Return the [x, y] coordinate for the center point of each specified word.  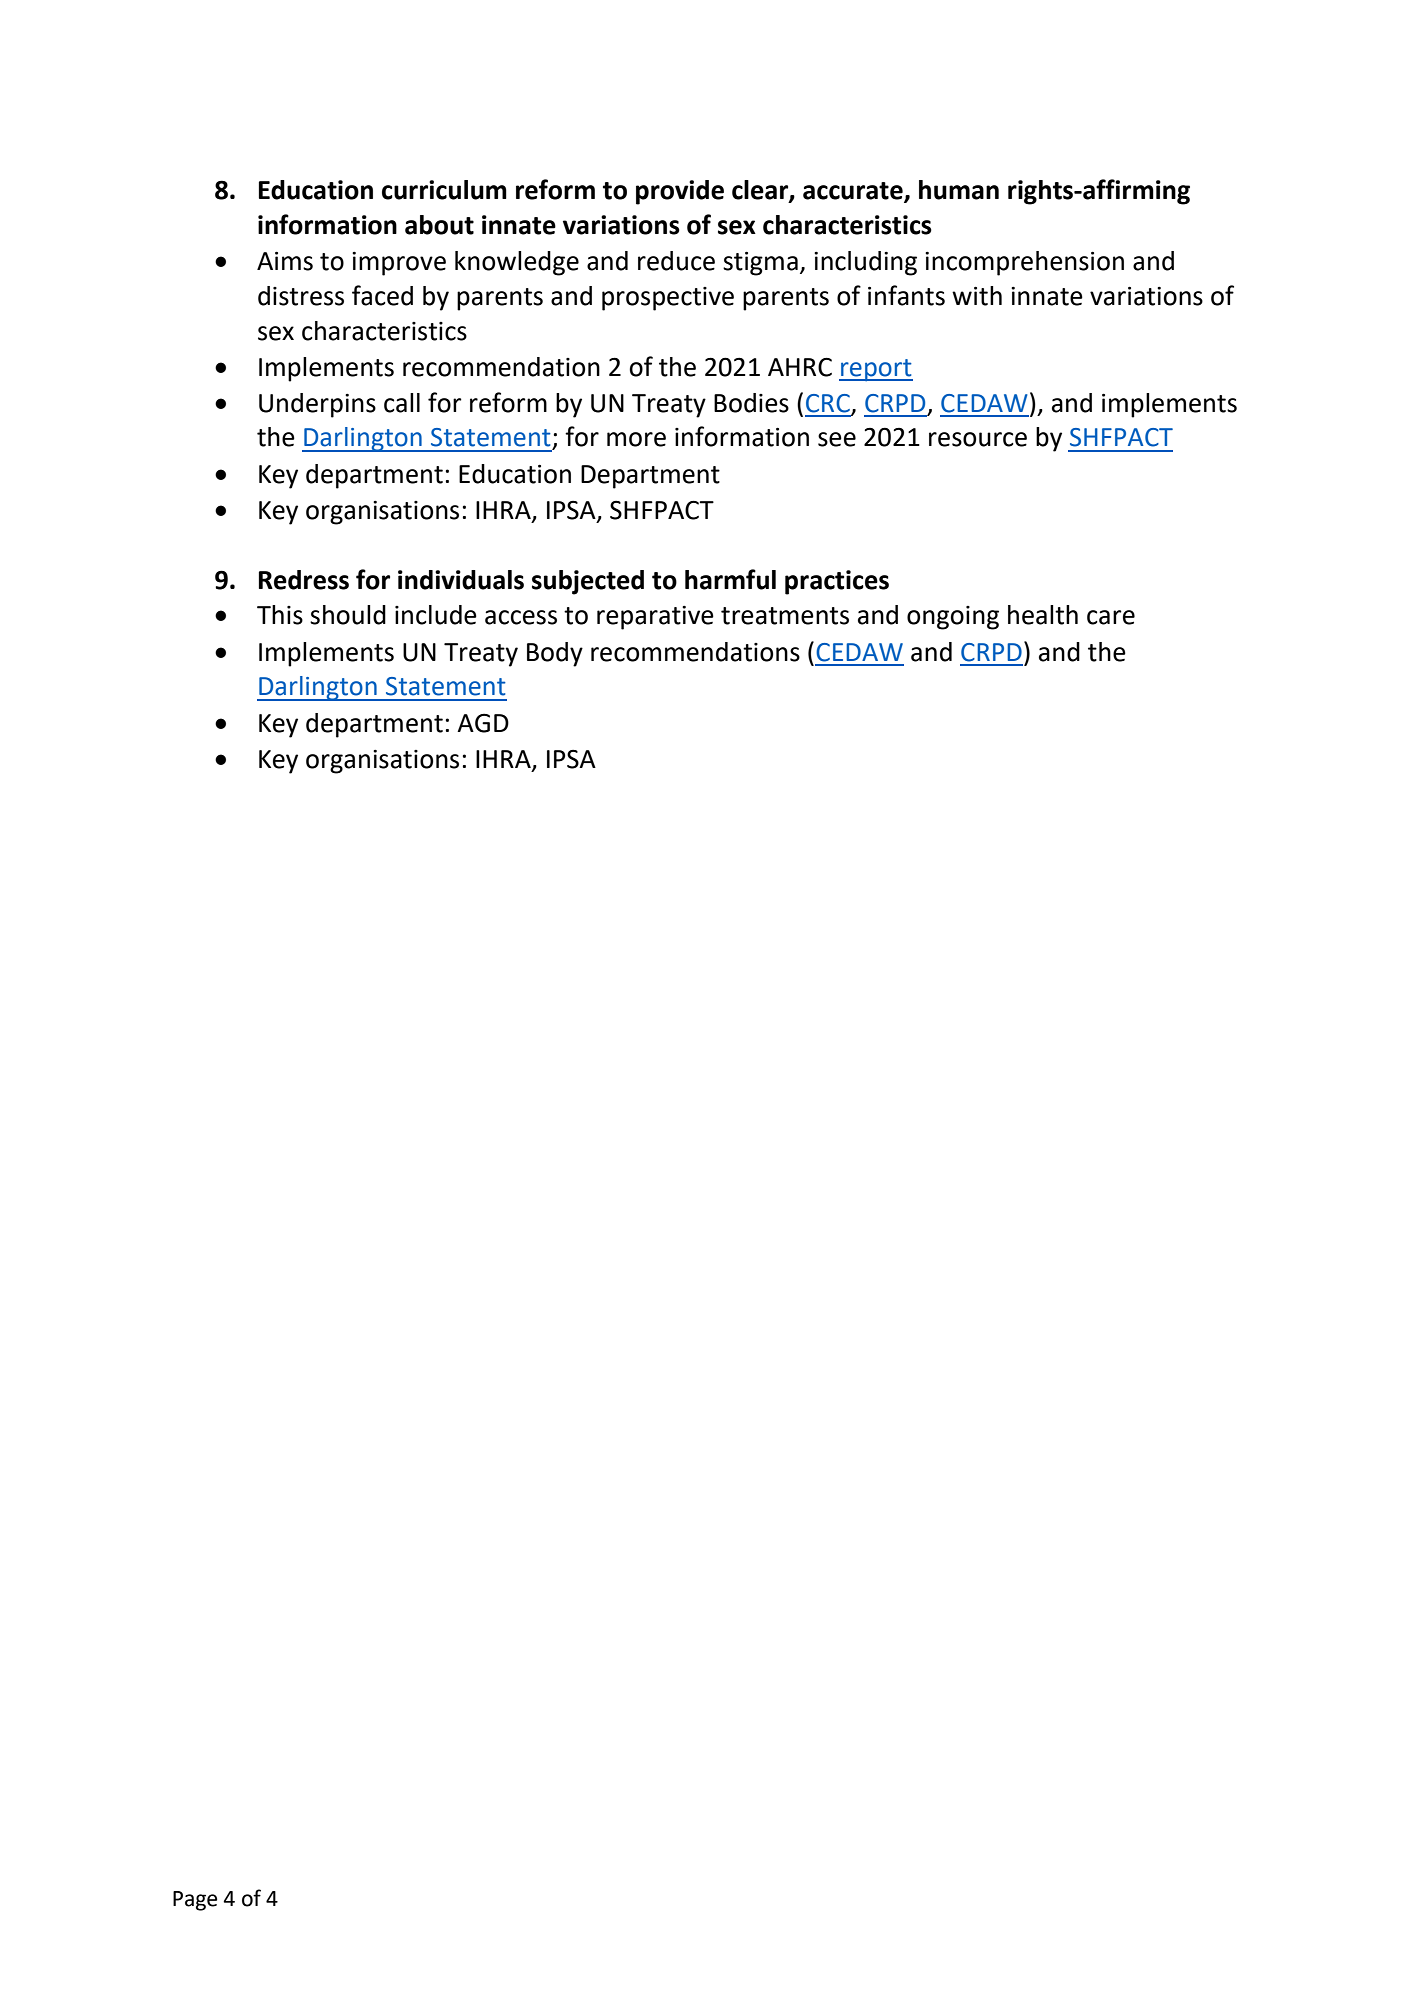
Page [195, 1901]
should [348, 615]
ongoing [953, 618]
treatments [785, 616]
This [280, 615]
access [521, 617]
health [1043, 615]
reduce [676, 261]
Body [555, 654]
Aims [285, 261]
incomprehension [1024, 263]
